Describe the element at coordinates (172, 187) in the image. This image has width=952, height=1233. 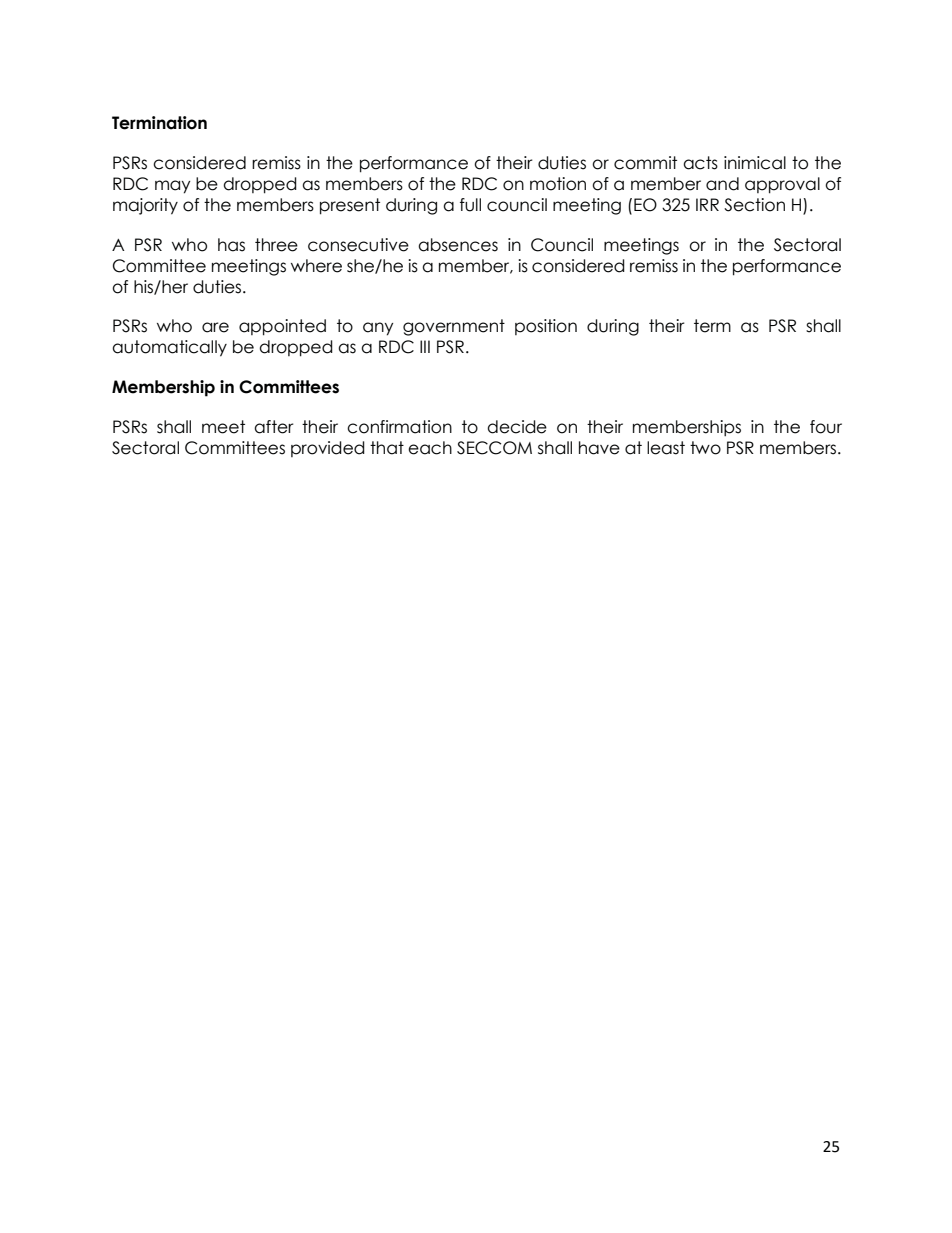
I see `may` at that location.
